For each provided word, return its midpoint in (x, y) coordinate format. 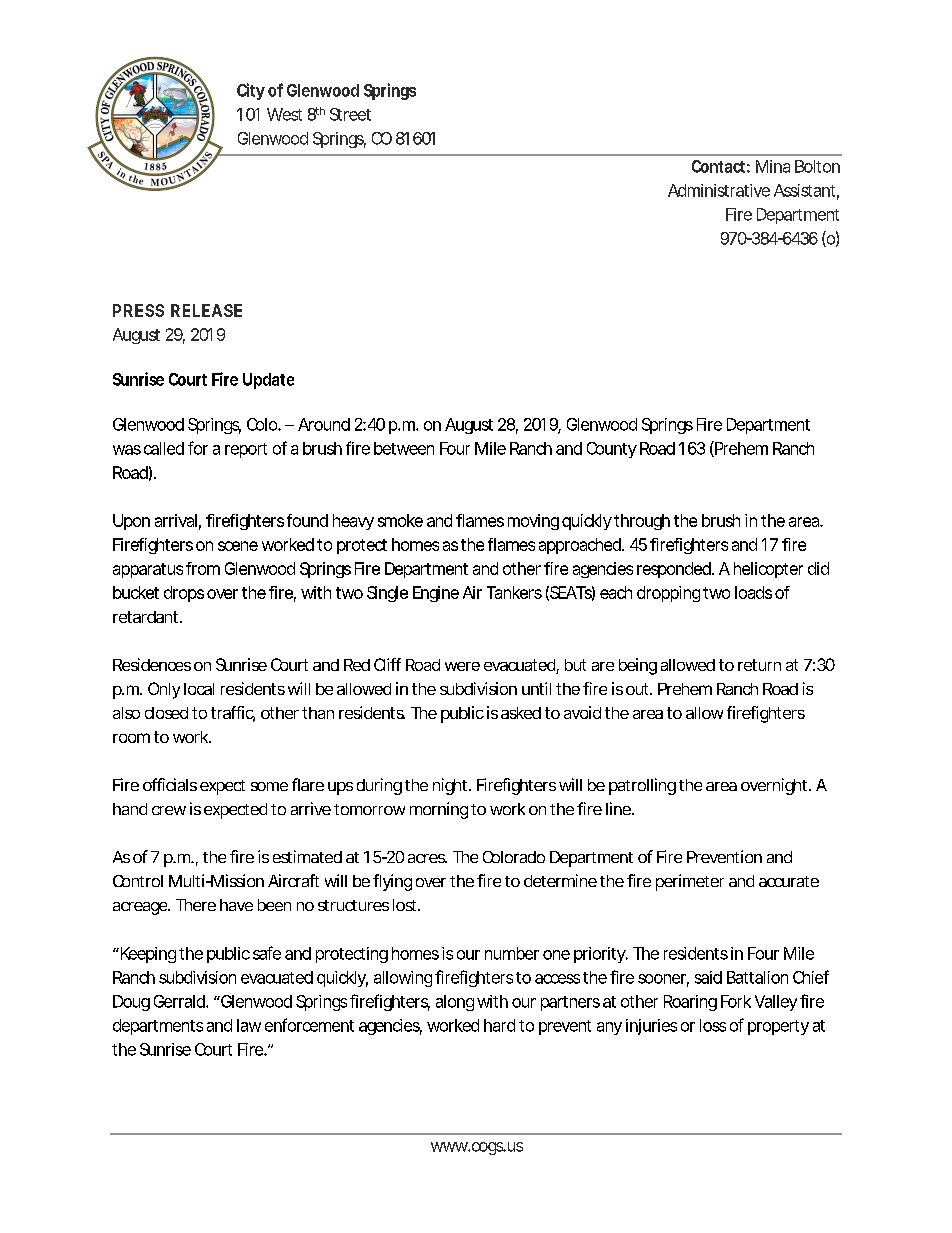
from (203, 568)
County (612, 450)
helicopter (768, 570)
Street (350, 114)
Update (268, 381)
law (249, 1025)
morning (439, 810)
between (404, 448)
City (251, 91)
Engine (436, 594)
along (455, 1003)
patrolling (642, 786)
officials (170, 784)
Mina (773, 166)
